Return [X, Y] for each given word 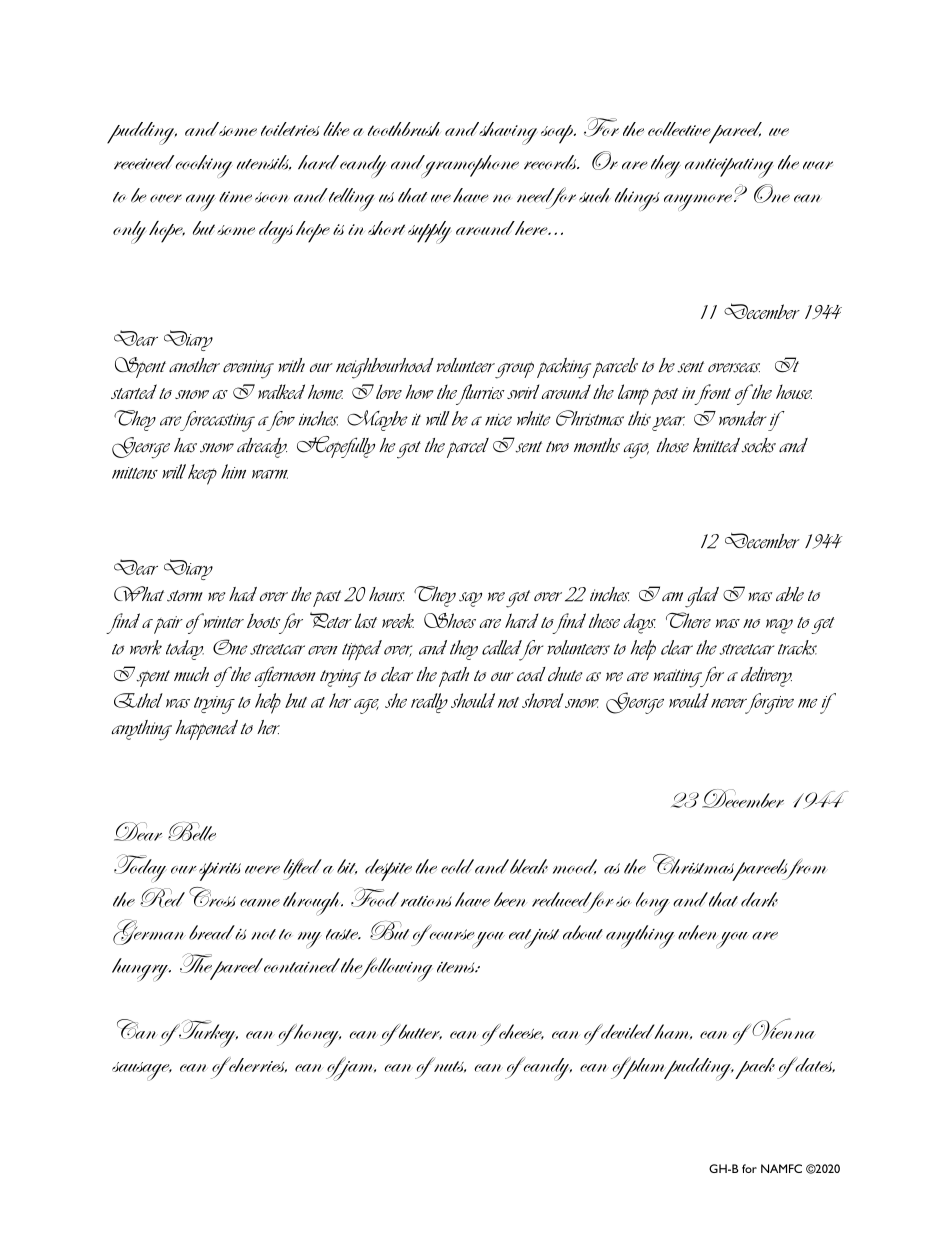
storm [185, 596]
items [457, 967]
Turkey [207, 1033]
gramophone [468, 166]
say [470, 599]
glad [702, 597]
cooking [203, 166]
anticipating [729, 168]
